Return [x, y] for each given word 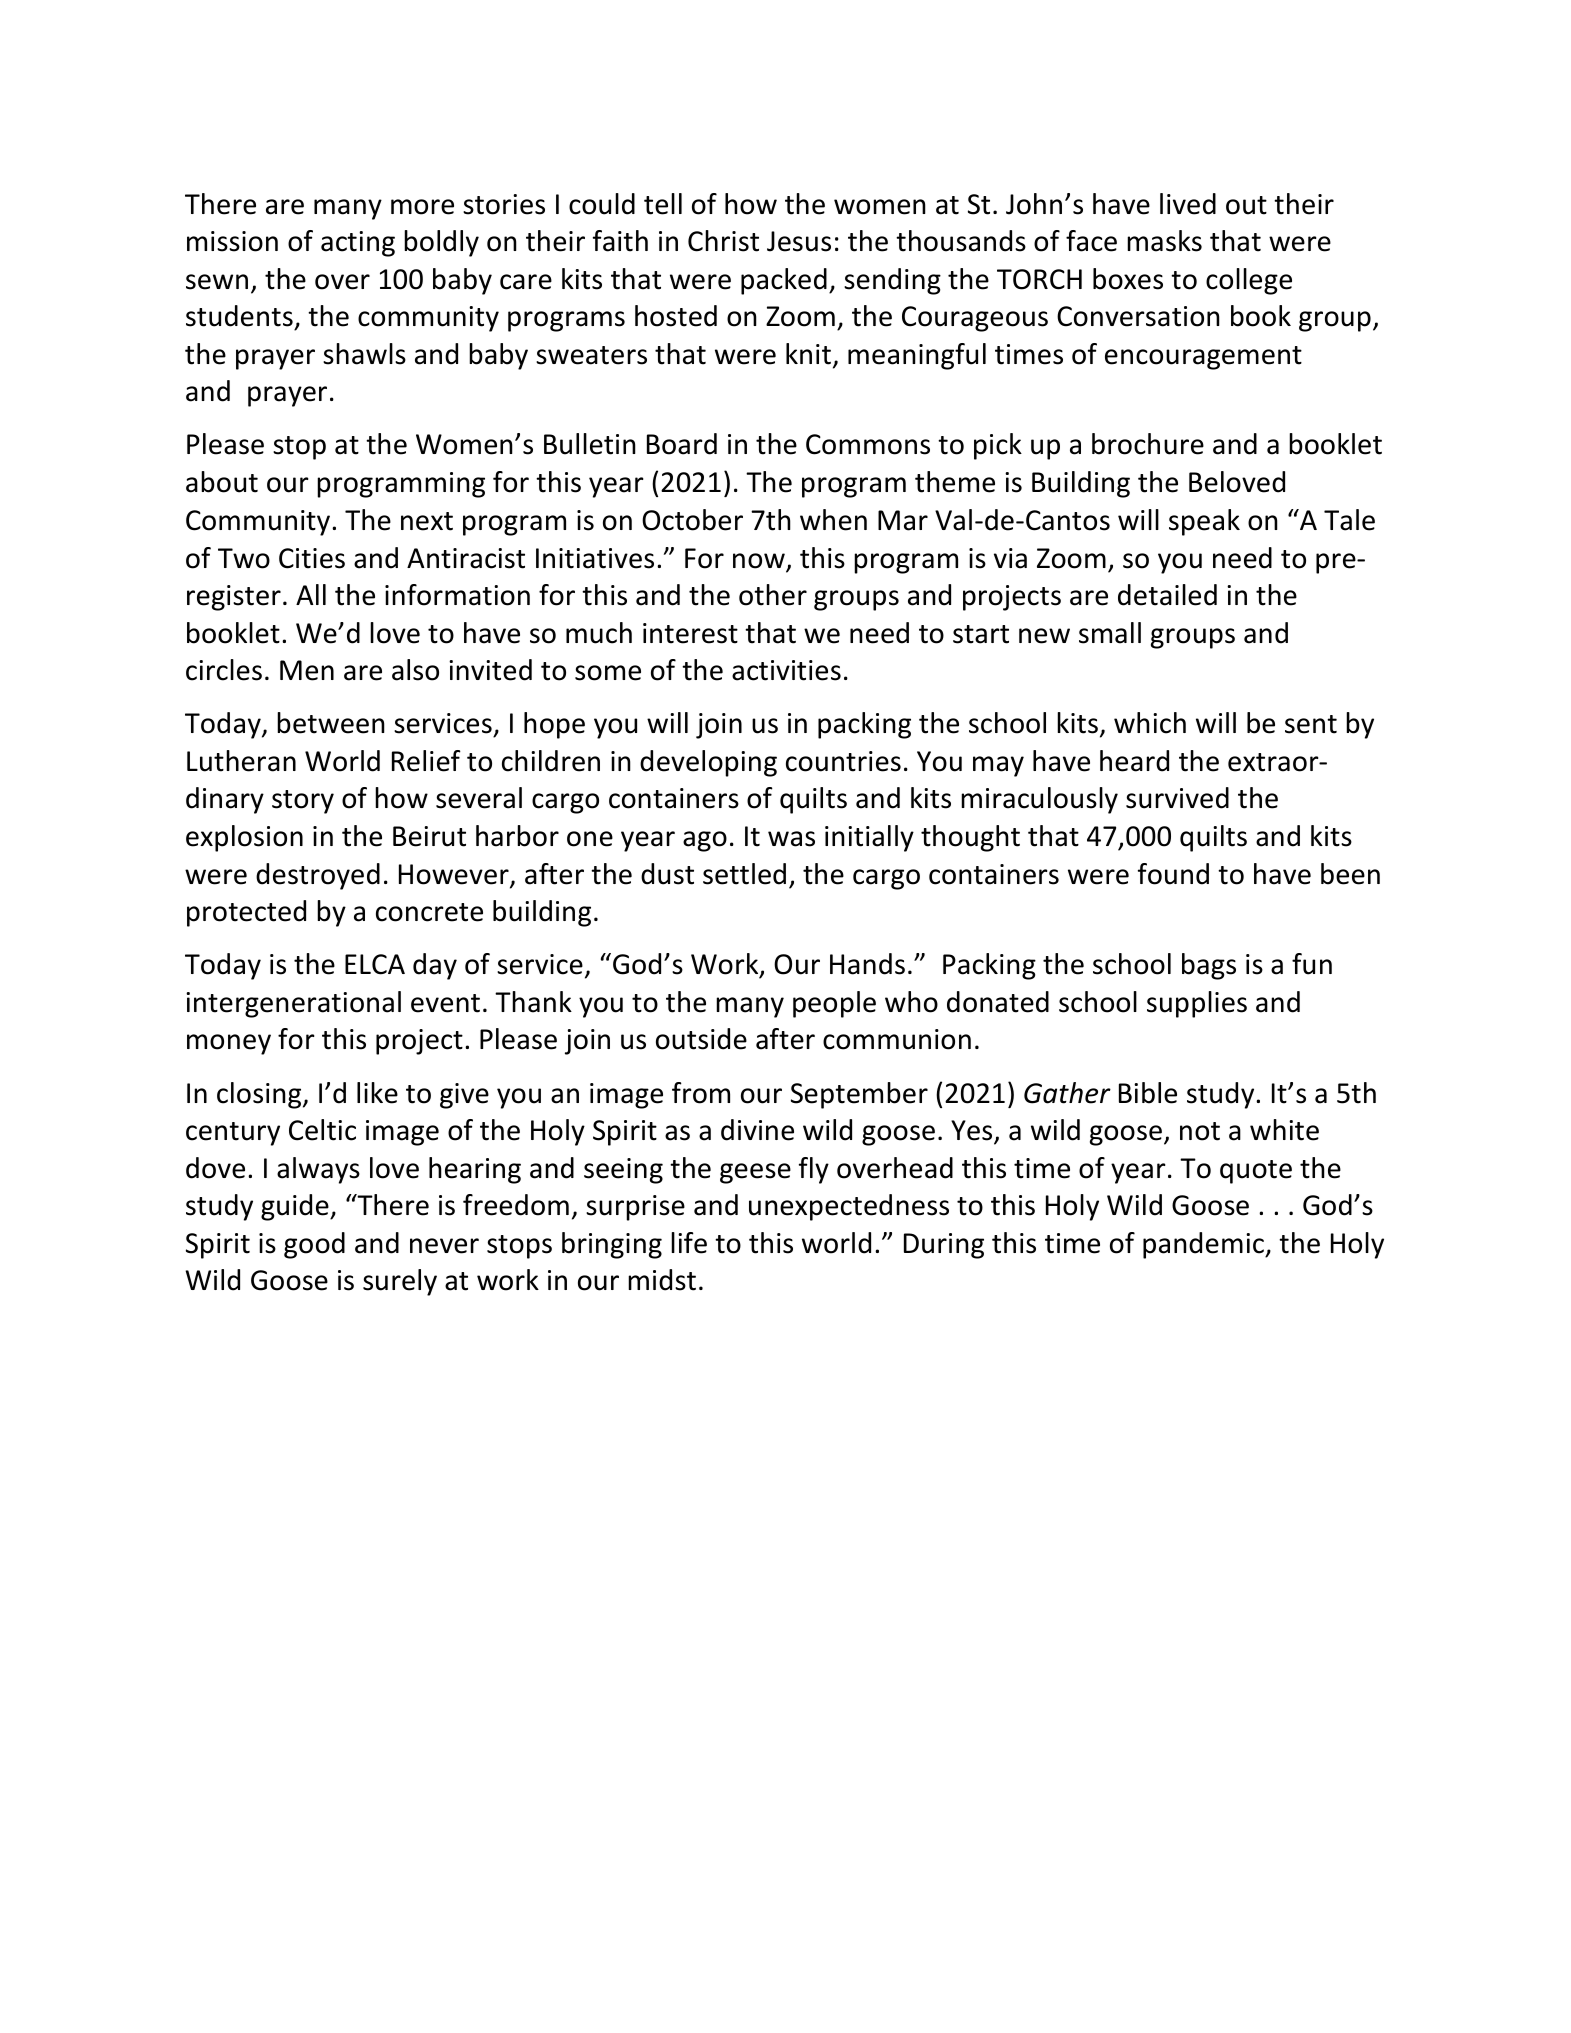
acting [358, 244]
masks [1164, 241]
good [314, 1245]
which [1150, 723]
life [689, 1243]
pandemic [1204, 1245]
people [834, 1004]
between [331, 723]
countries [843, 761]
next [427, 521]
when [833, 520]
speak [1204, 522]
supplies [1197, 1004]
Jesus [799, 241]
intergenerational [293, 1004]
